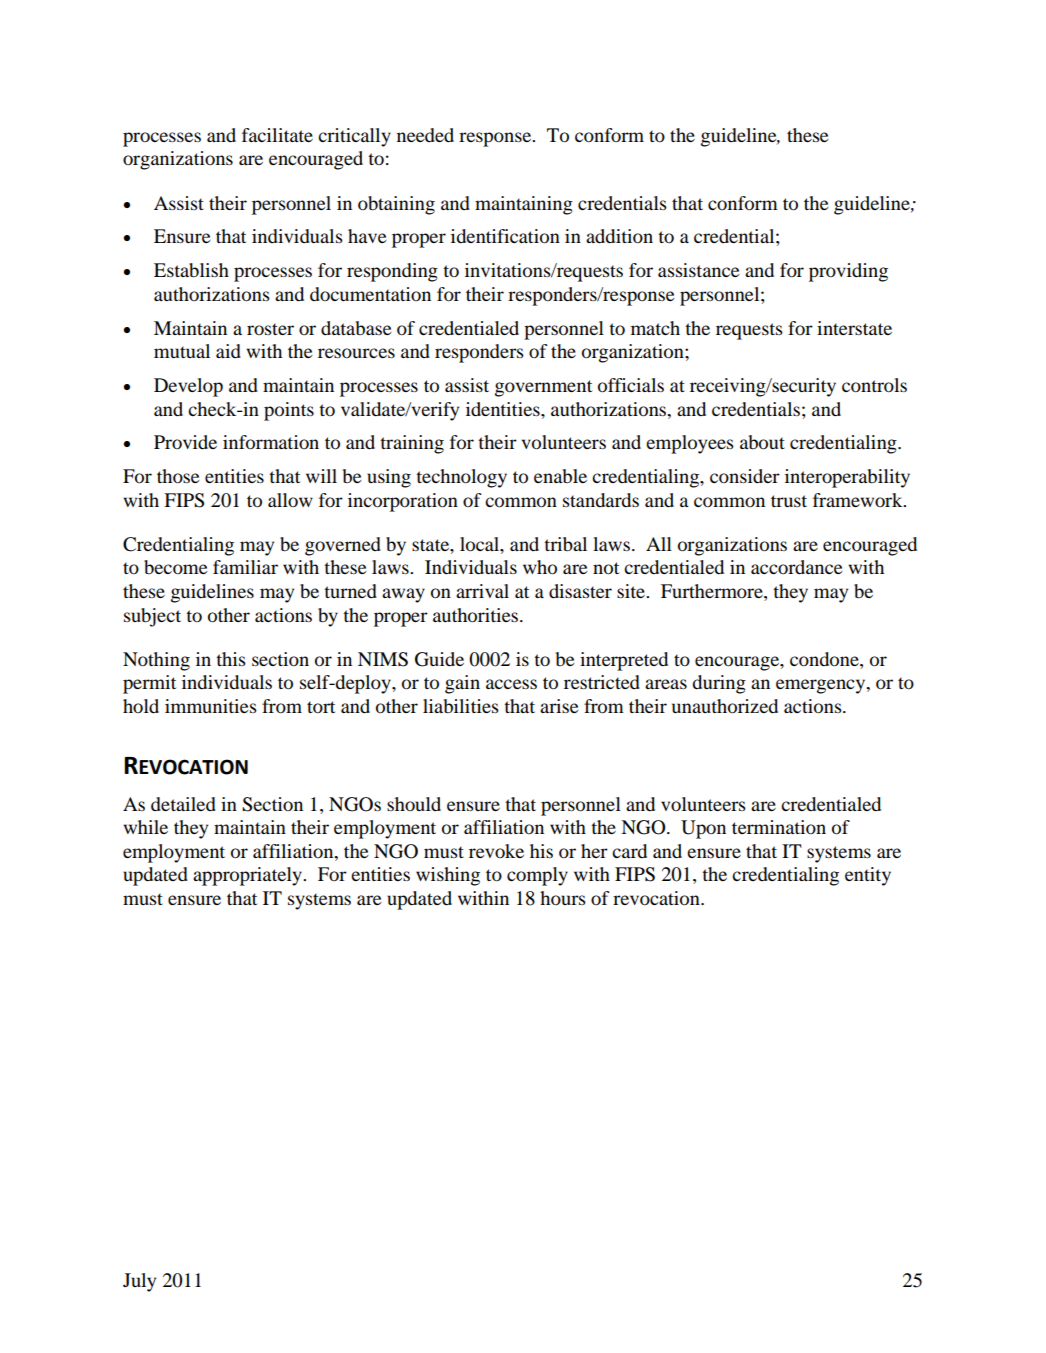 This page has width=1046, height=1353. Describe the element at coordinates (868, 876) in the page. I see `entity` at that location.
